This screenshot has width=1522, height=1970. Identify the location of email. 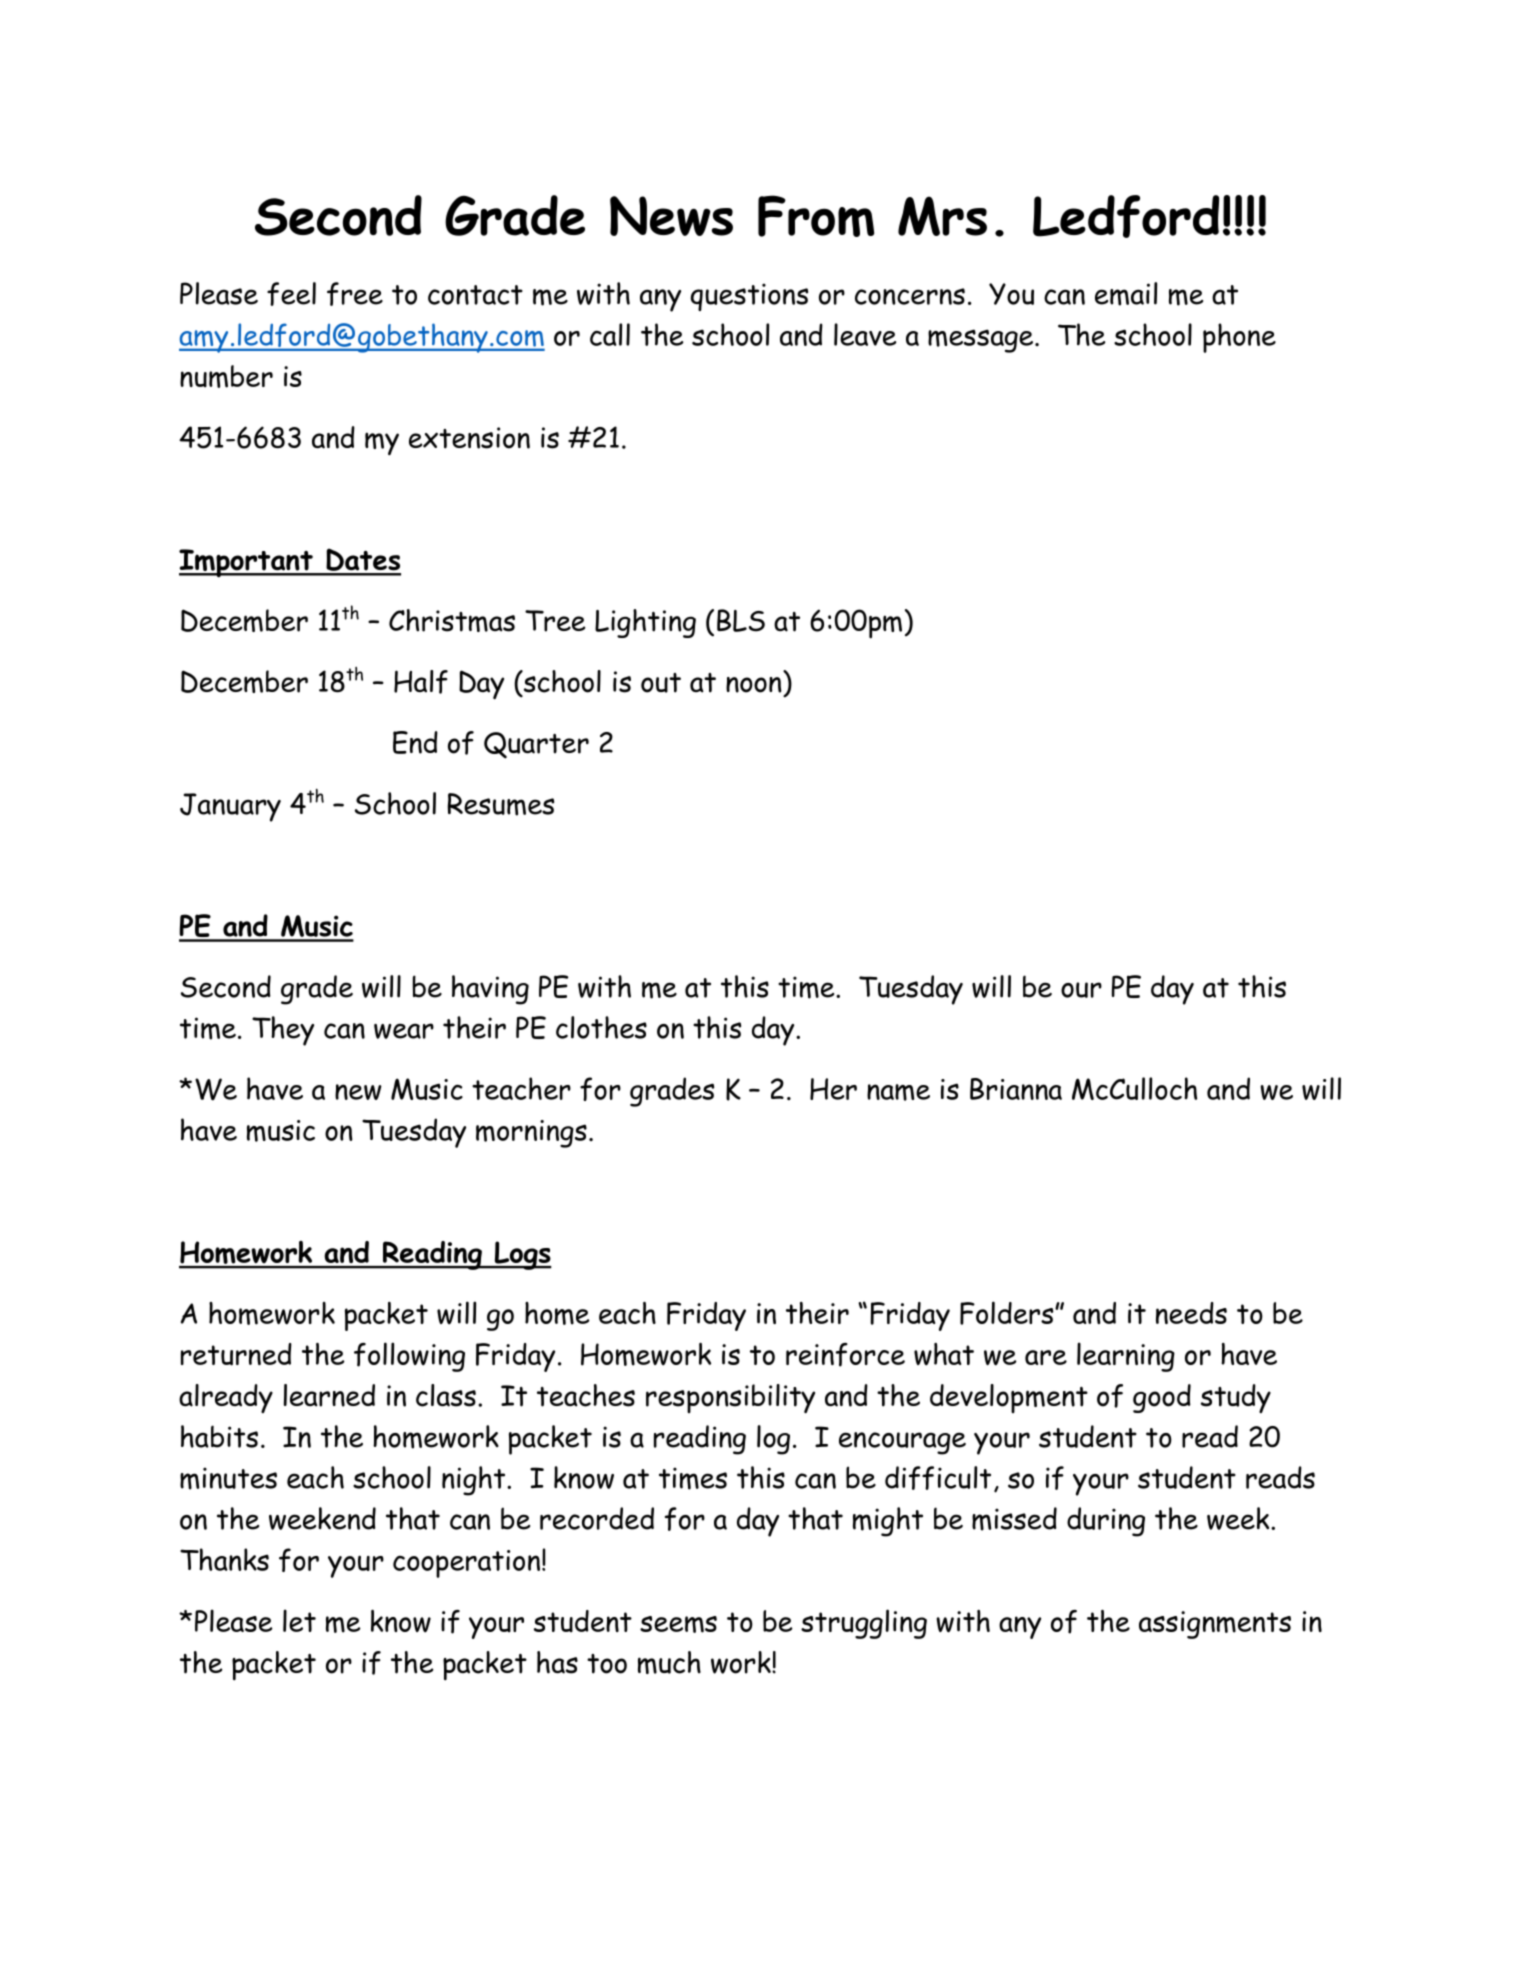
(1126, 294).
